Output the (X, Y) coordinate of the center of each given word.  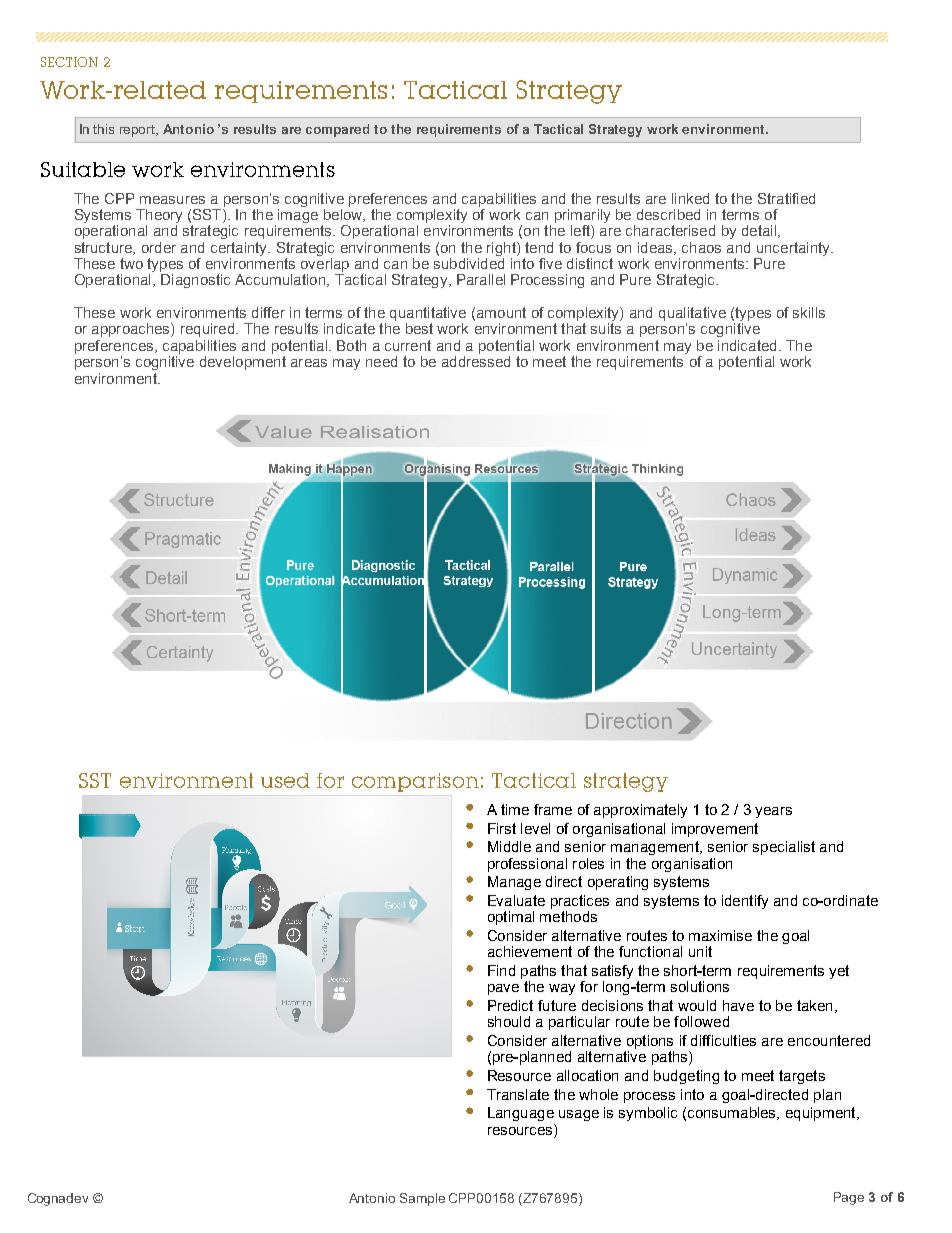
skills (809, 312)
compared (337, 130)
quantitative (428, 315)
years (773, 812)
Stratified (786, 198)
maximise (720, 935)
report (139, 131)
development (243, 363)
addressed (476, 361)
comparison (415, 782)
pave (503, 989)
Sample (422, 1199)
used (285, 780)
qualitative (692, 315)
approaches (132, 330)
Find (501, 970)
